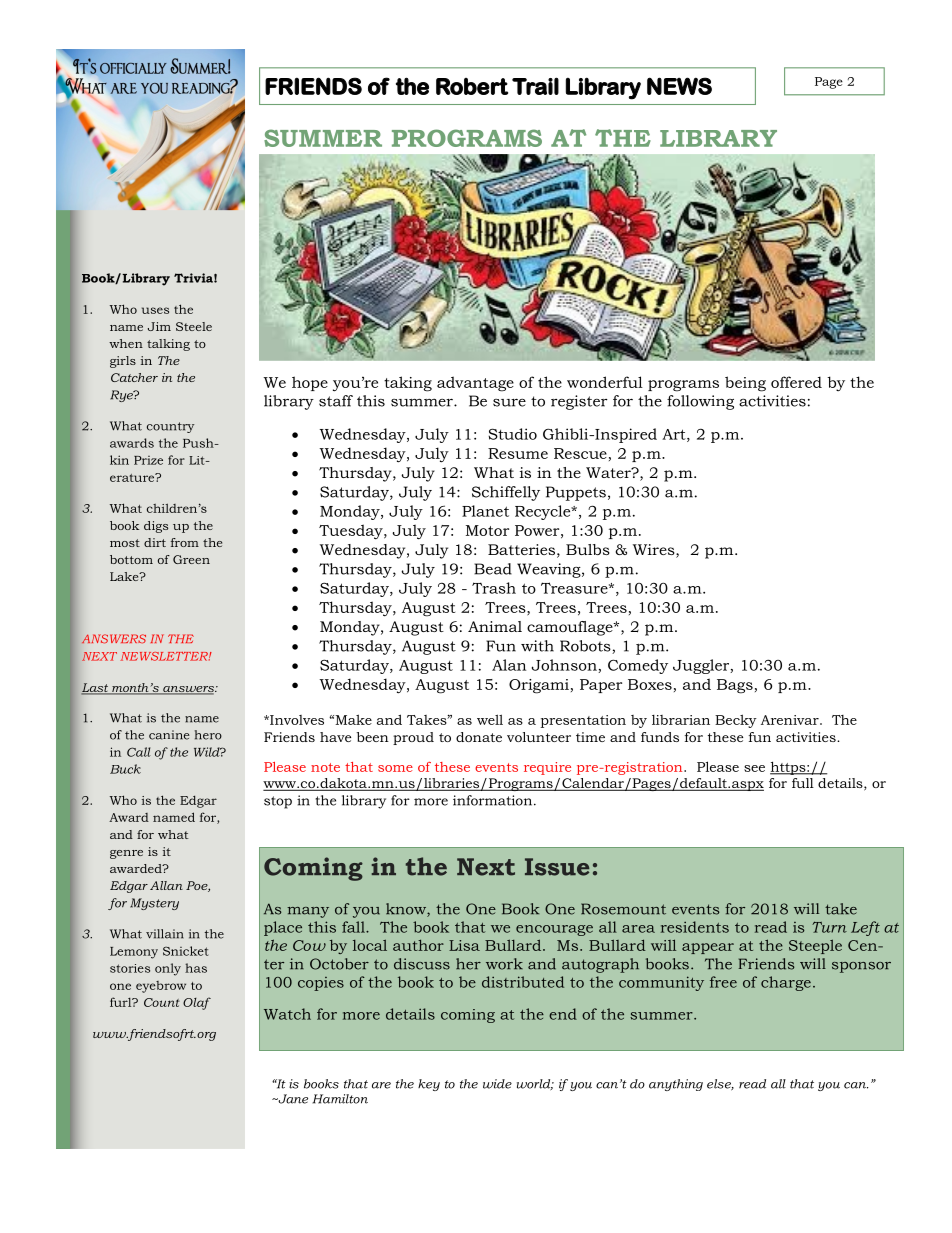 Image resolution: width=952 pixels, height=1233 pixels. Describe the element at coordinates (754, 768) in the screenshot. I see `see` at that location.
